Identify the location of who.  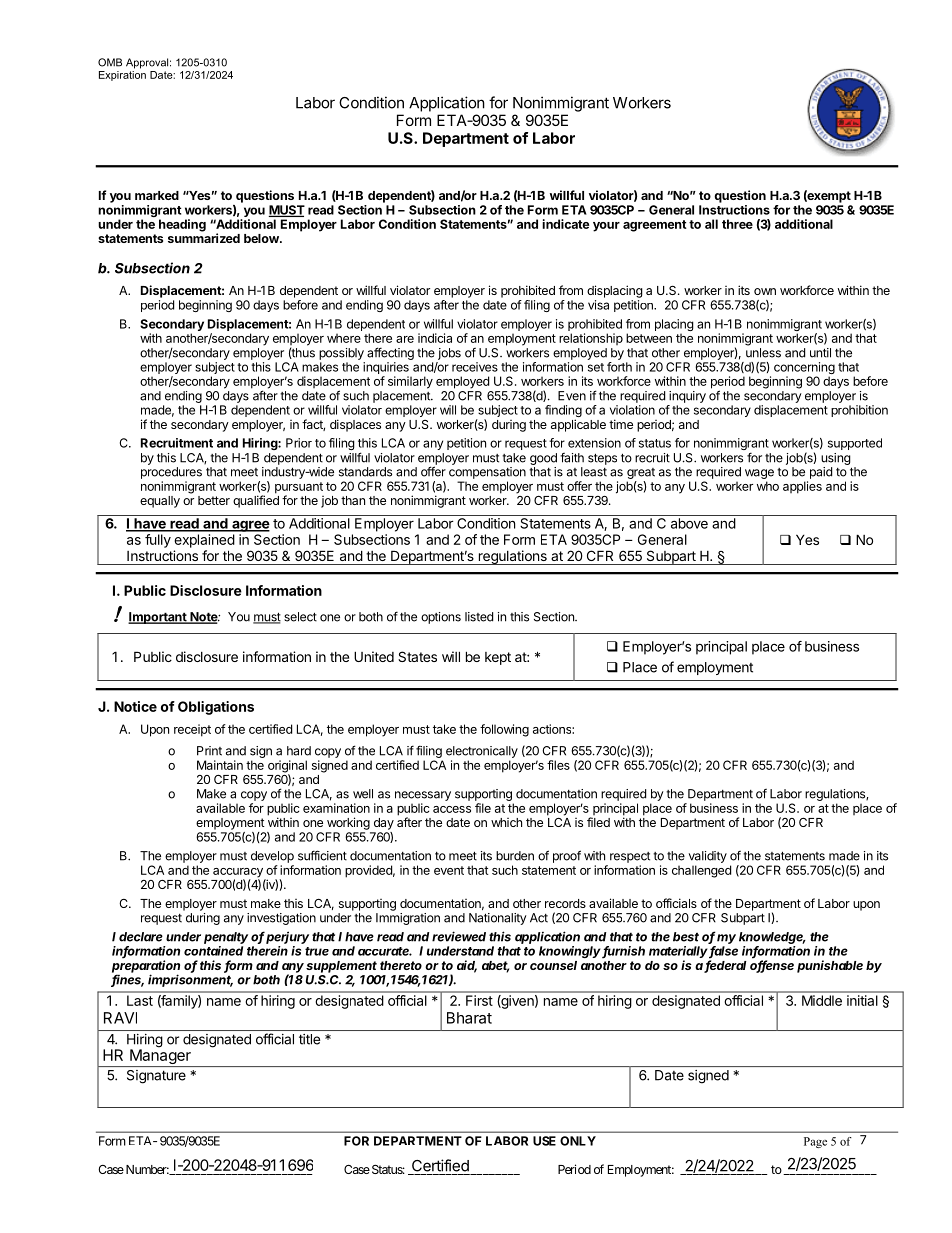
(768, 486).
